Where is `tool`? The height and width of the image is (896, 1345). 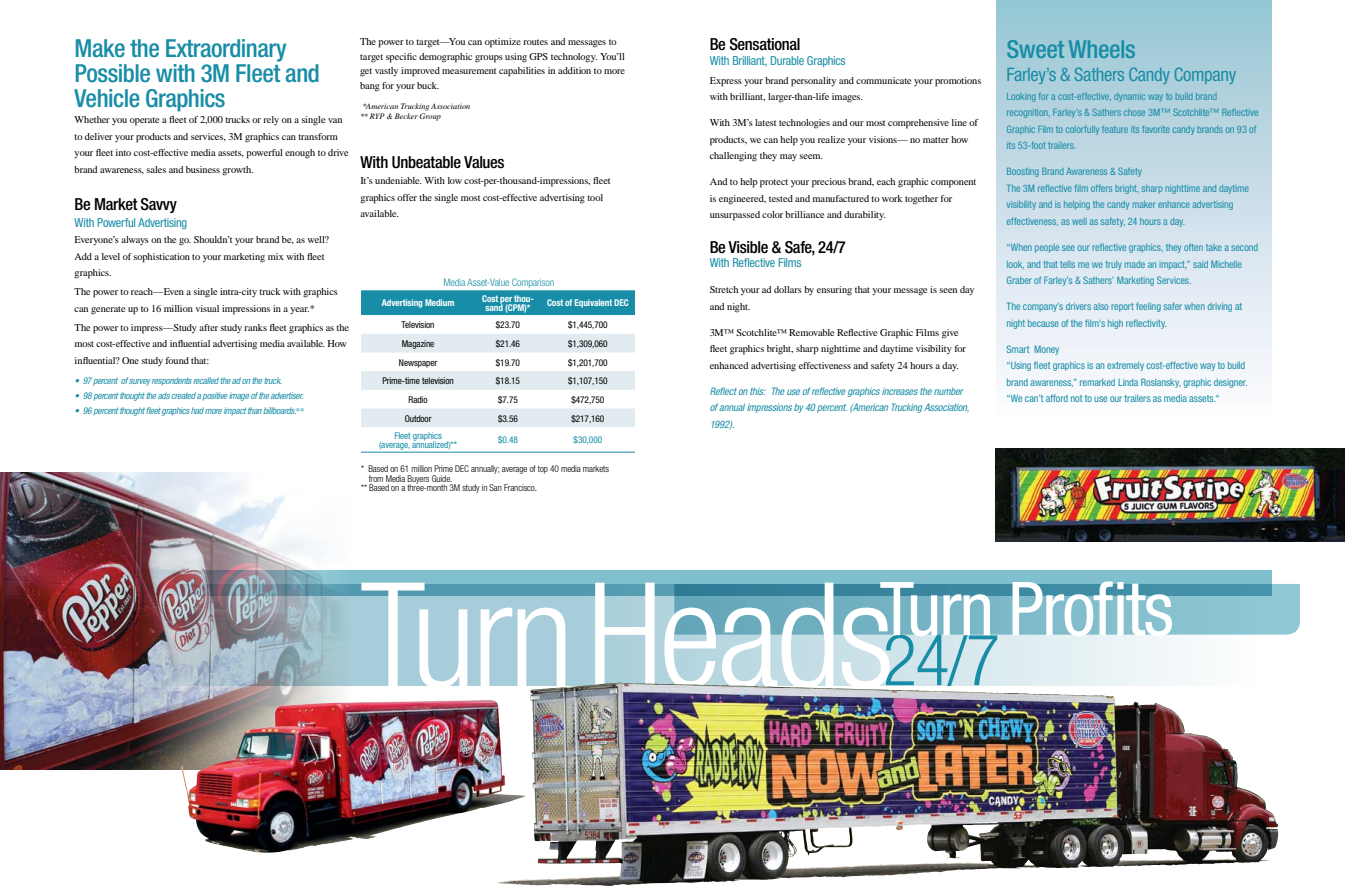 tool is located at coordinates (595, 197).
